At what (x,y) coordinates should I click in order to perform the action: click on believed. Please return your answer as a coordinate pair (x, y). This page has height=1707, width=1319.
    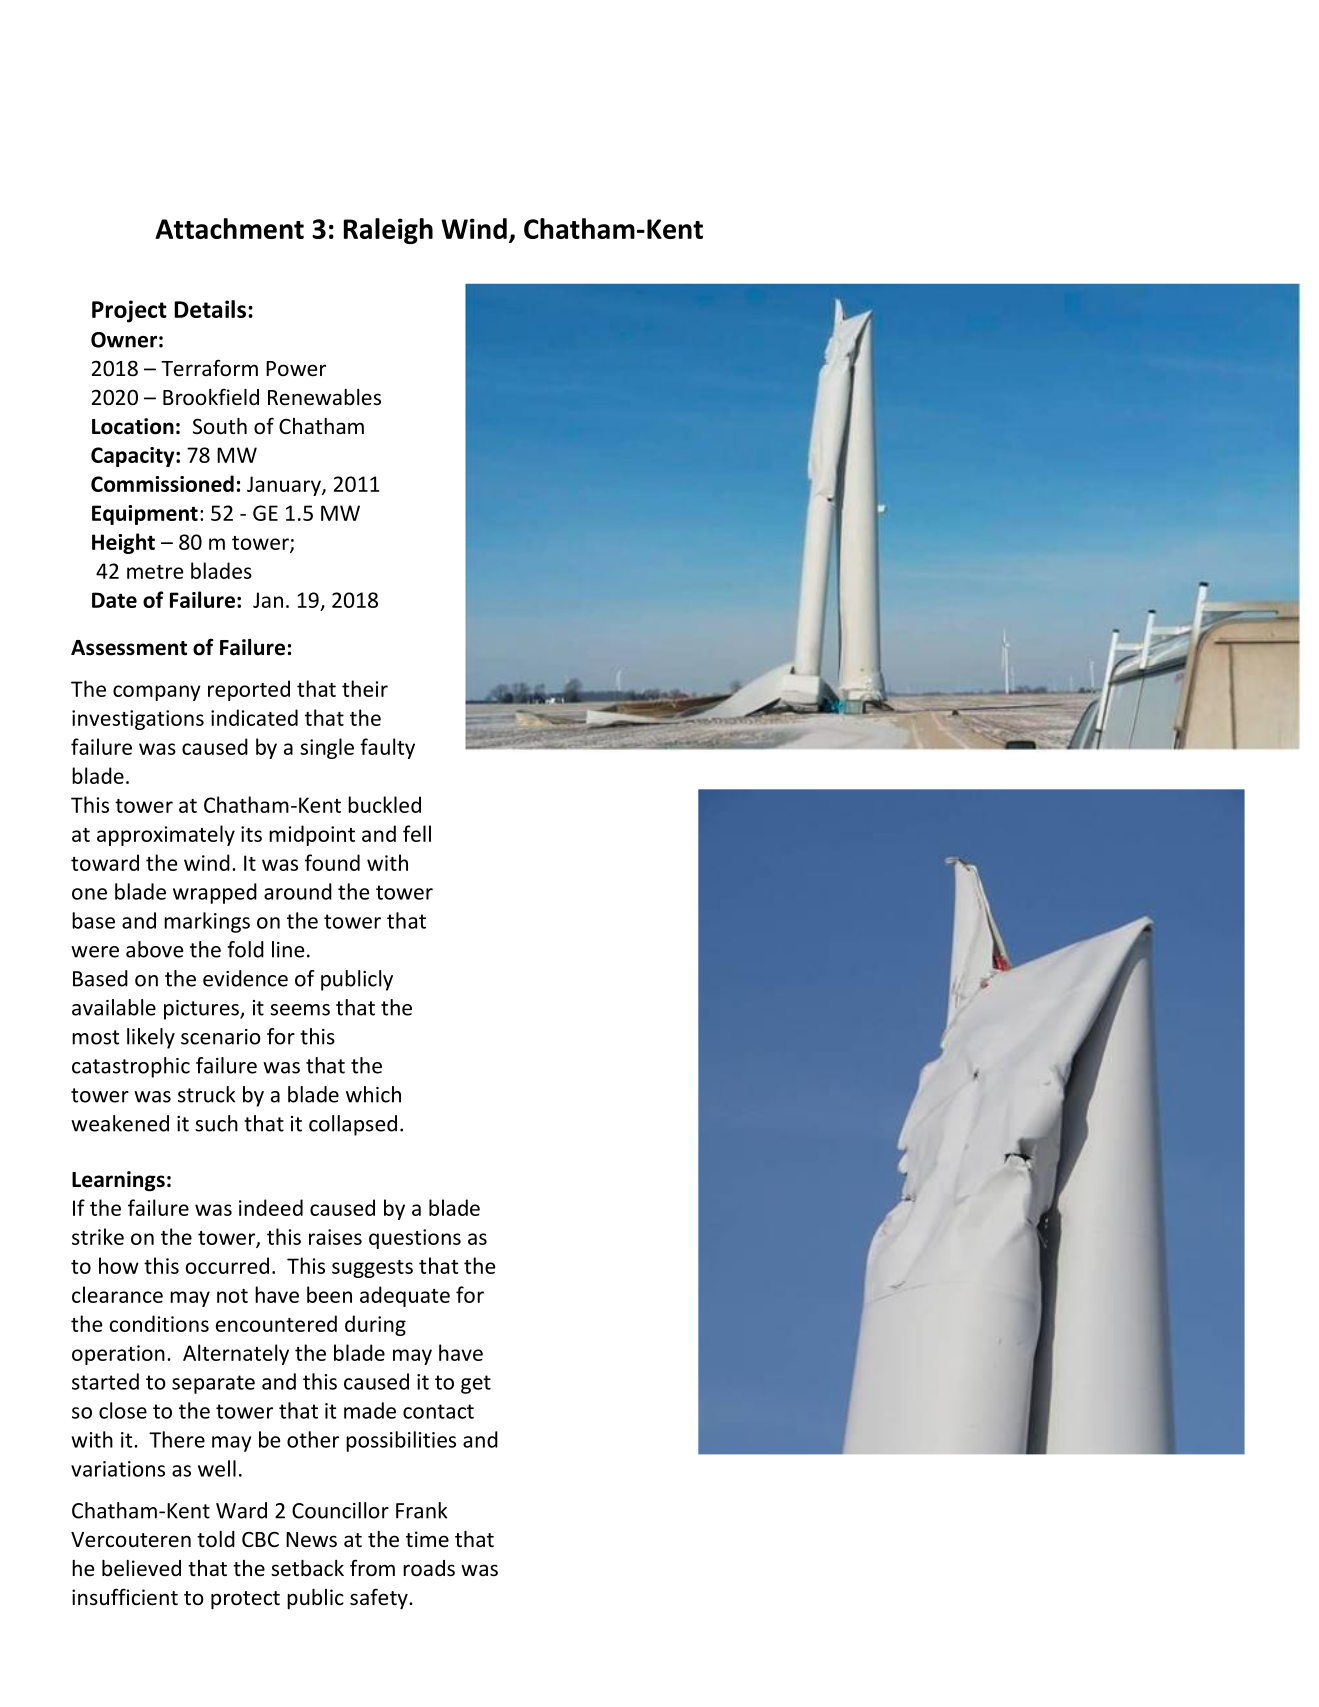
    Looking at the image, I should click on (141, 1568).
